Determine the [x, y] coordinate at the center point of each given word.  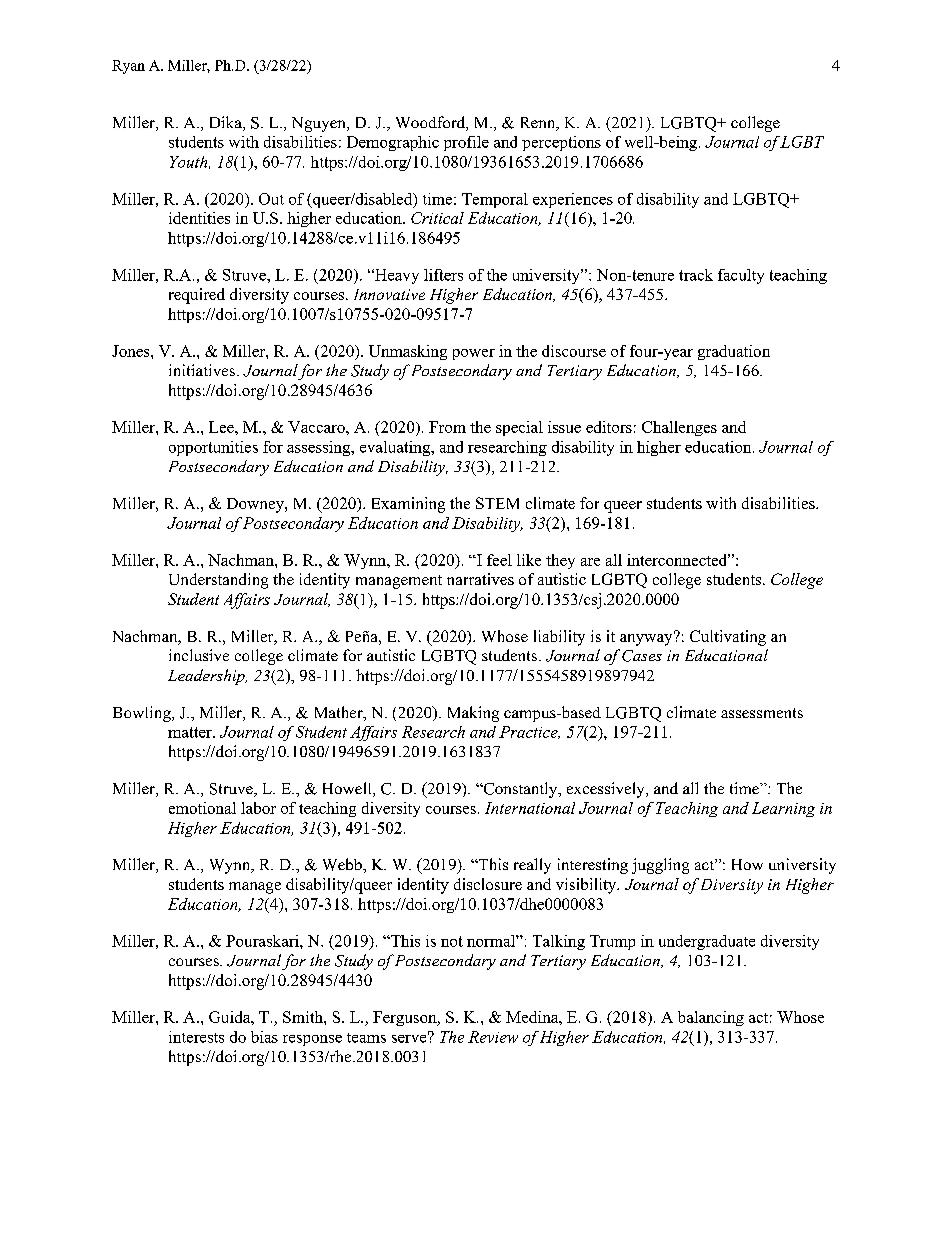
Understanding [218, 581]
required [197, 296]
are [590, 562]
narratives [480, 579]
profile [466, 143]
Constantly [520, 790]
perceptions [561, 143]
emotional [202, 808]
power [474, 354]
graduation [734, 352]
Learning [783, 809]
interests [196, 1037]
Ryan [128, 67]
